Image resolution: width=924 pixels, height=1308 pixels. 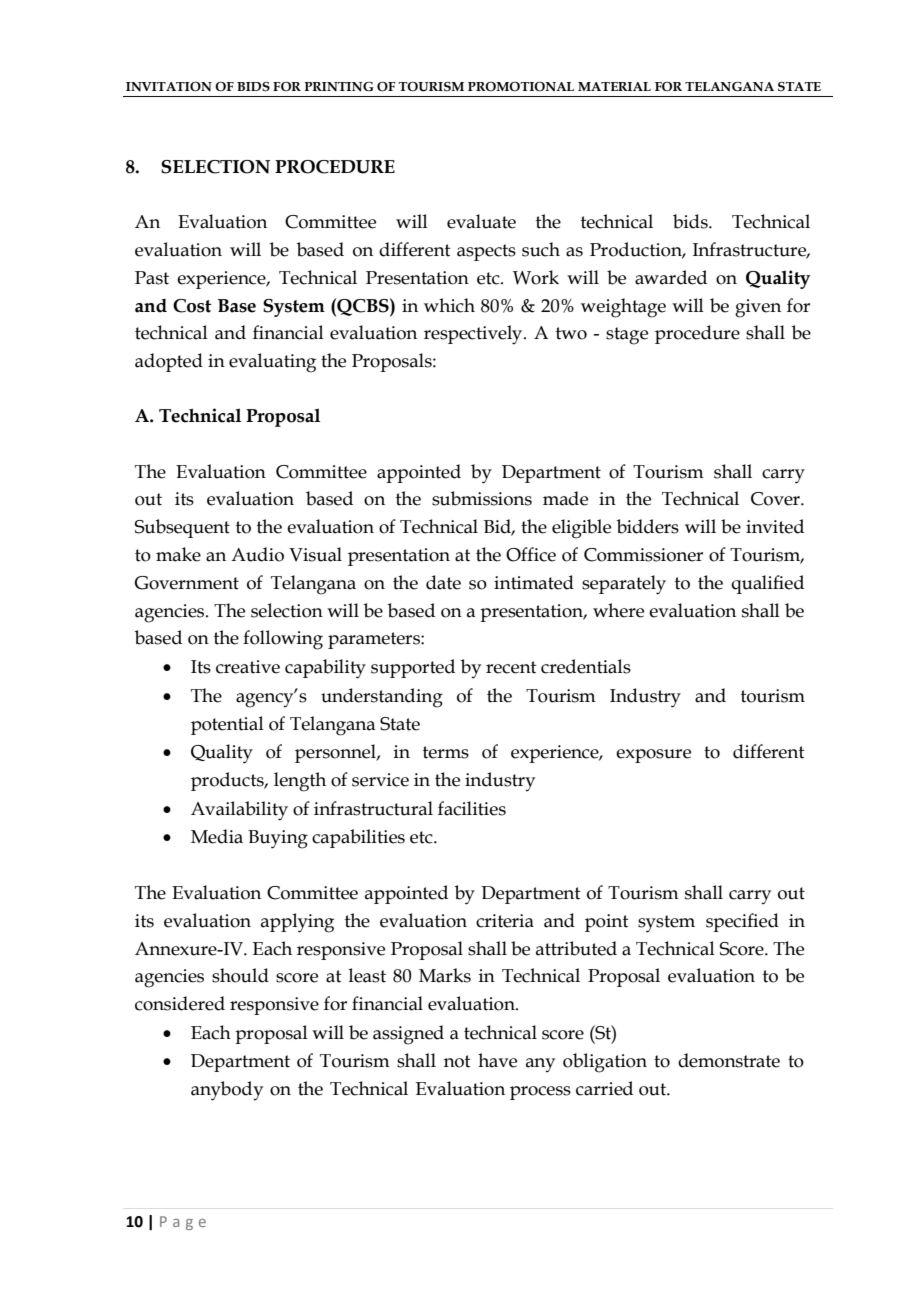 I want to click on submissions, so click(x=482, y=498).
